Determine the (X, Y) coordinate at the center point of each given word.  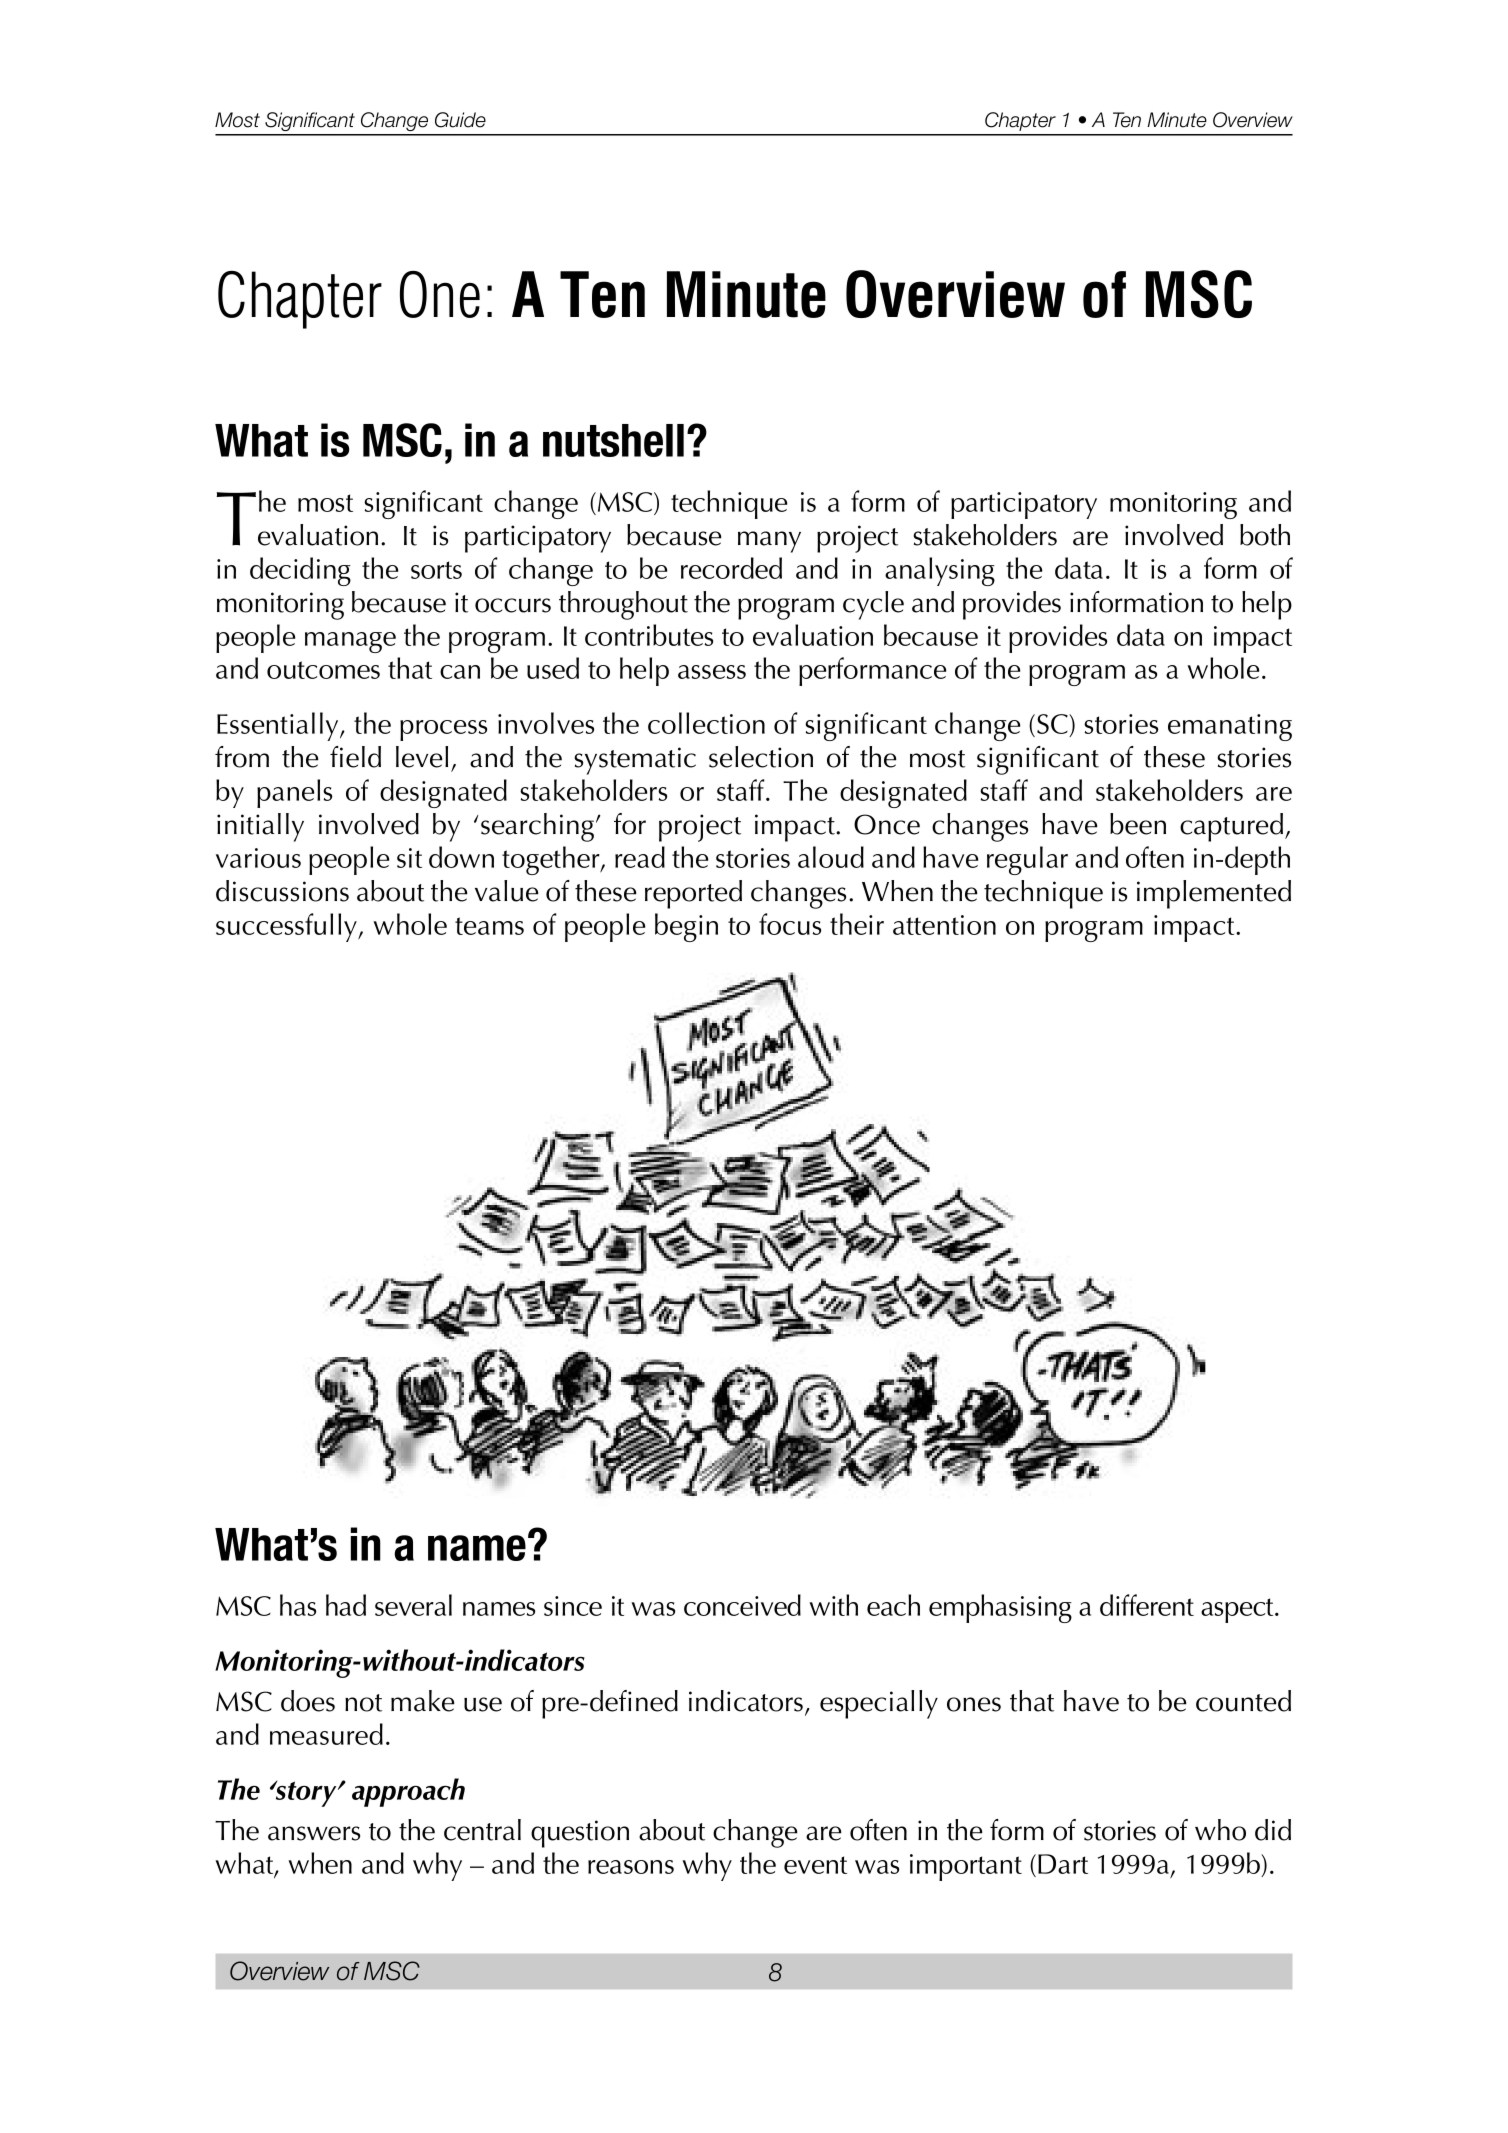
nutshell (613, 440)
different (1147, 1605)
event (815, 1865)
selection (761, 757)
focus (790, 924)
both (1265, 535)
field (355, 757)
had (346, 1605)
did (1273, 1830)
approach (408, 1792)
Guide (460, 120)
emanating (1230, 727)
